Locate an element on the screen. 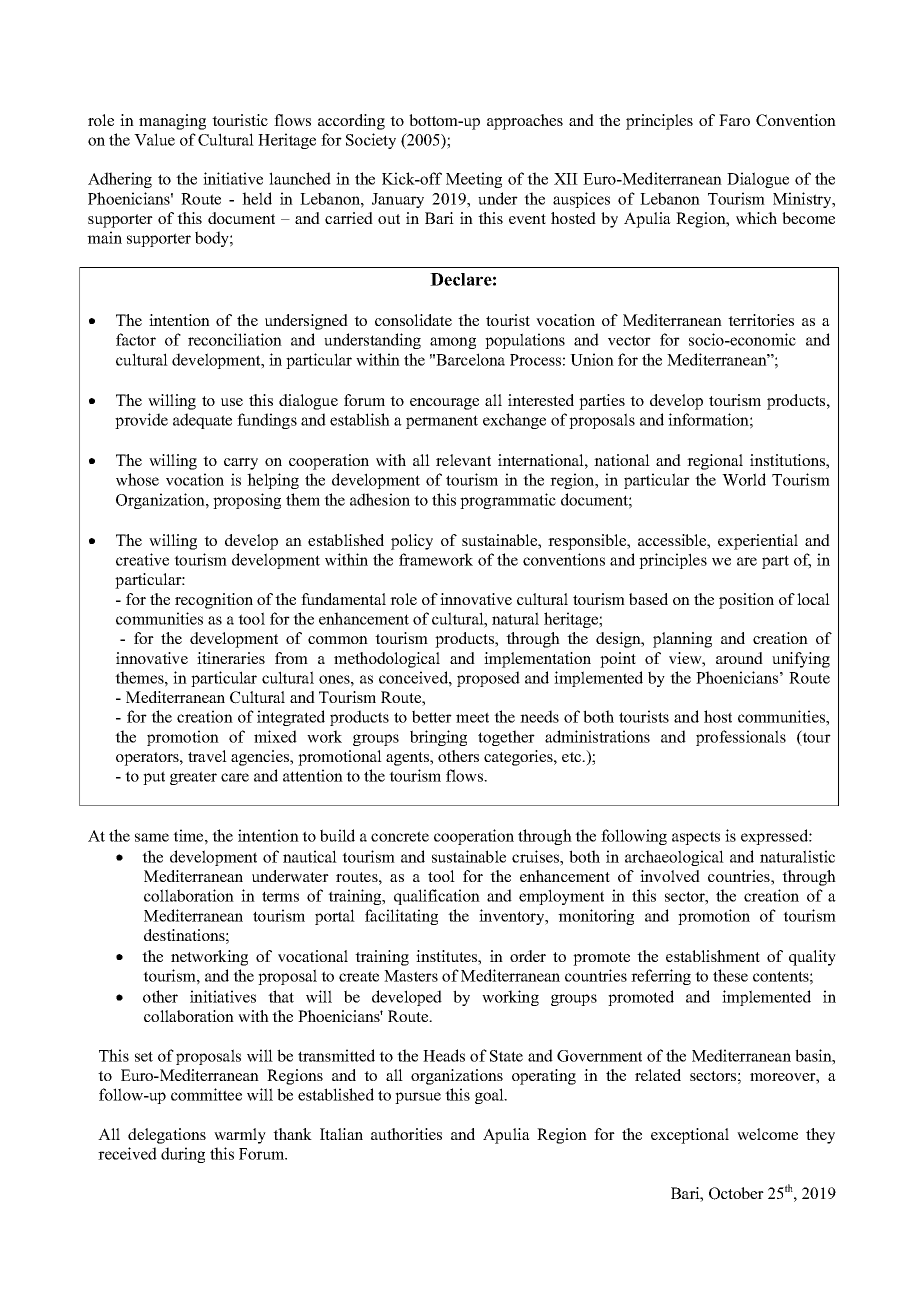 The height and width of the screenshot is (1308, 924). creative is located at coordinates (142, 559).
